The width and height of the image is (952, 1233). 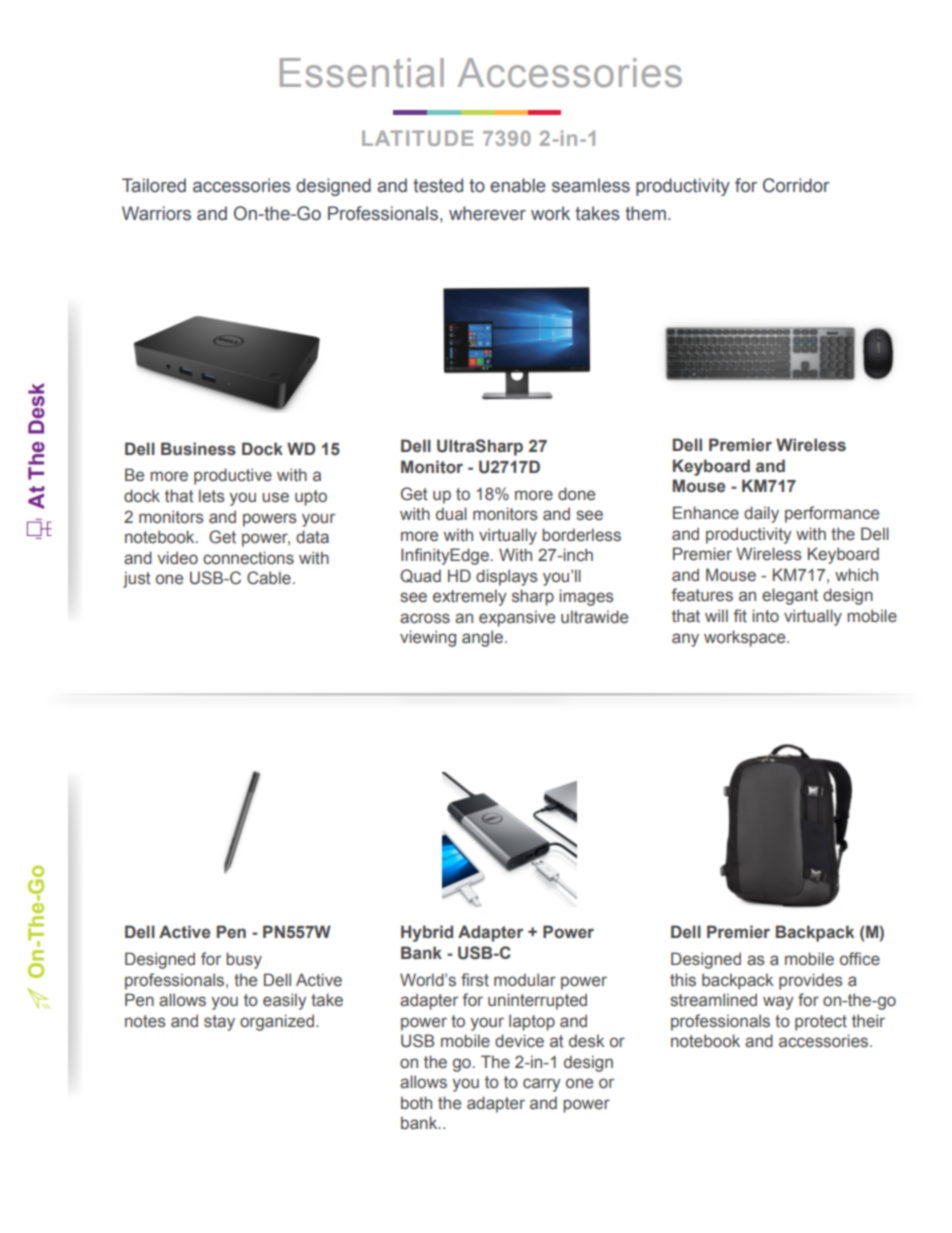 What do you see at coordinates (244, 960) in the image?
I see `busy` at bounding box center [244, 960].
